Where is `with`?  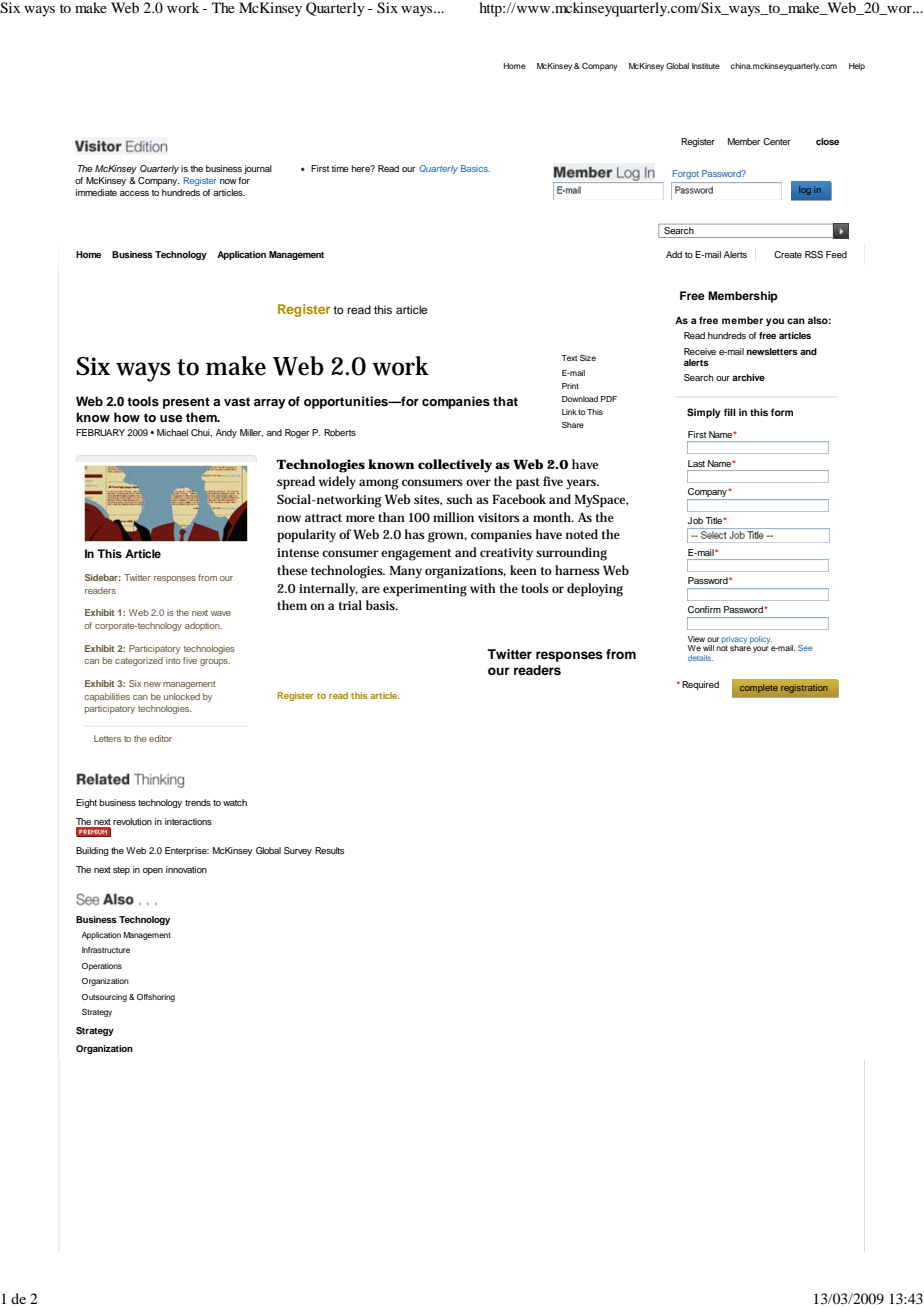
with is located at coordinates (482, 588).
